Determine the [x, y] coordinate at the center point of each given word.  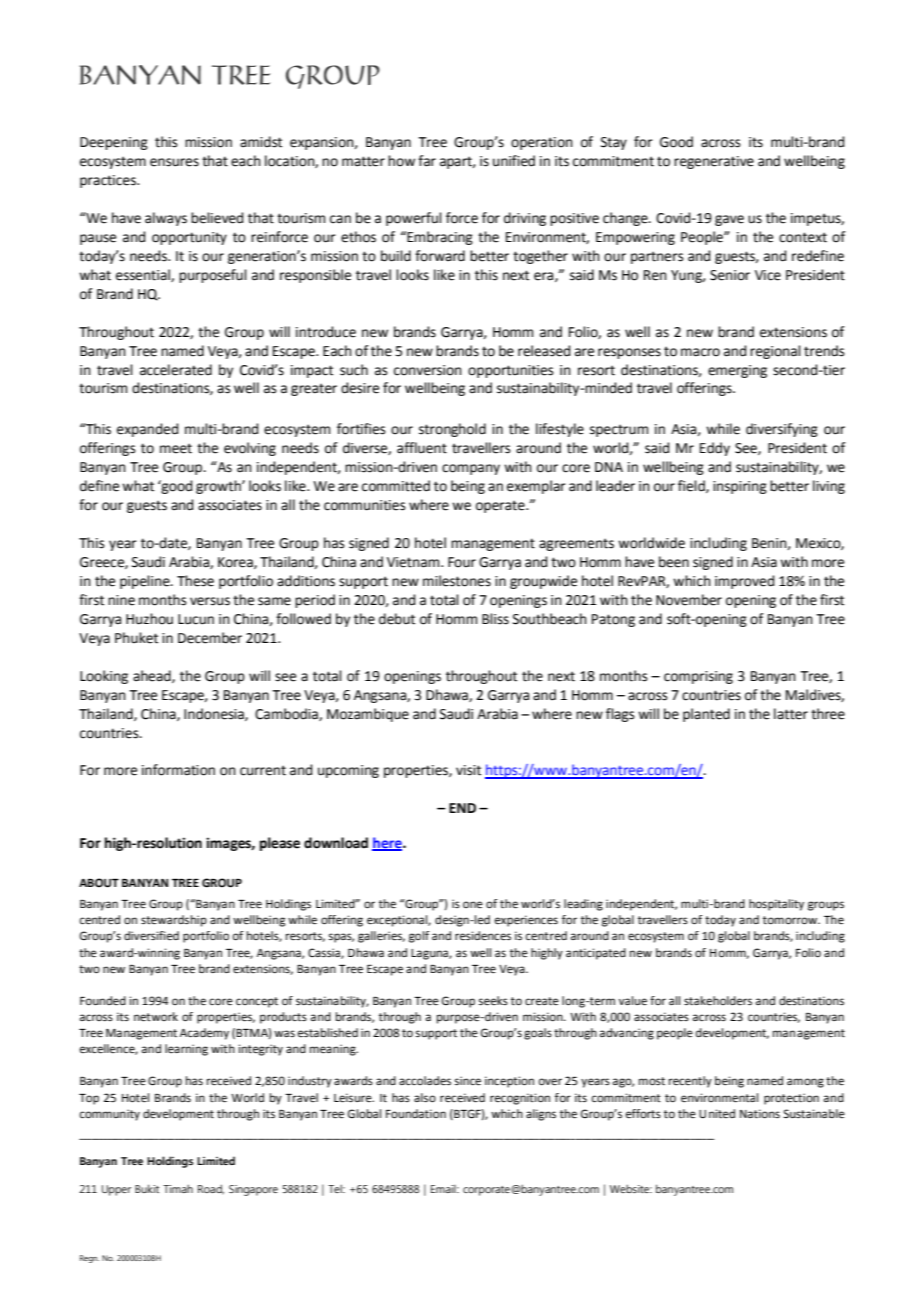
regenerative [714, 162]
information [178, 770]
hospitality [776, 905]
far [427, 161]
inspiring [740, 487]
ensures [174, 162]
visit [468, 770]
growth [219, 487]
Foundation [416, 1114]
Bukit [147, 1188]
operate [501, 506]
